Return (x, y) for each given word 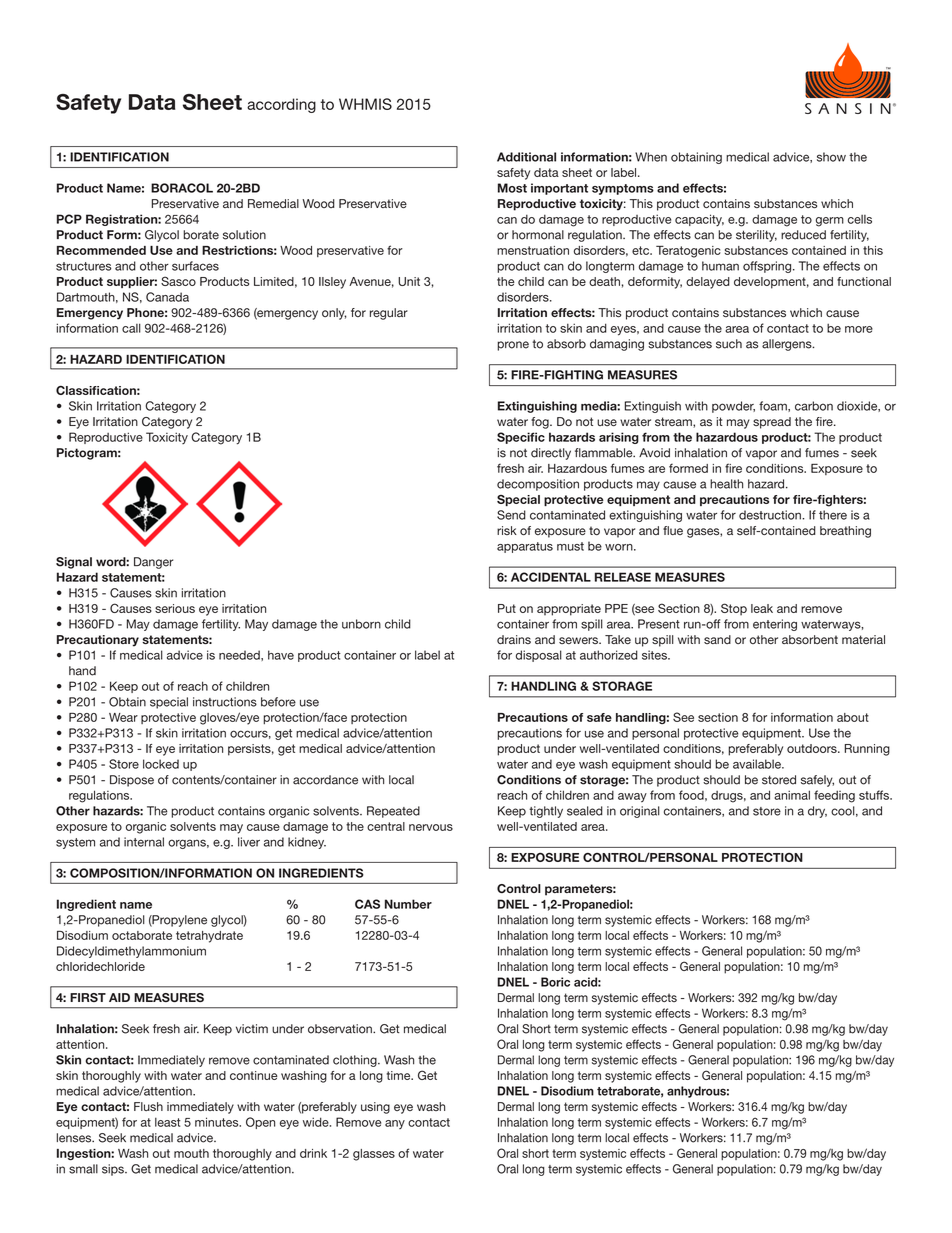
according (281, 105)
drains (514, 639)
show (831, 157)
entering (775, 625)
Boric (555, 982)
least (168, 1122)
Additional (526, 157)
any (395, 1124)
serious (175, 608)
